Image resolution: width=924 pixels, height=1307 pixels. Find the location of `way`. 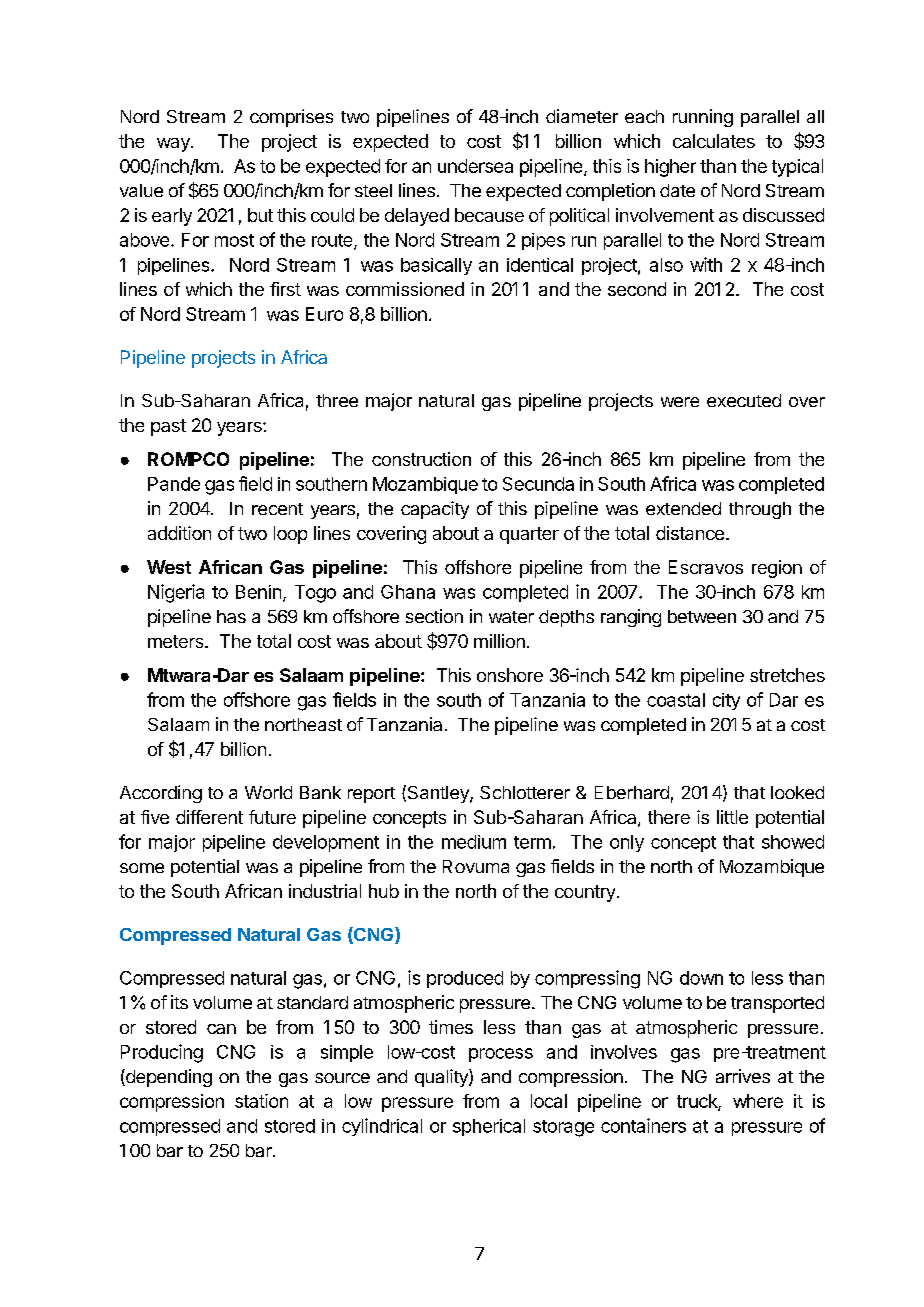

way is located at coordinates (174, 145).
